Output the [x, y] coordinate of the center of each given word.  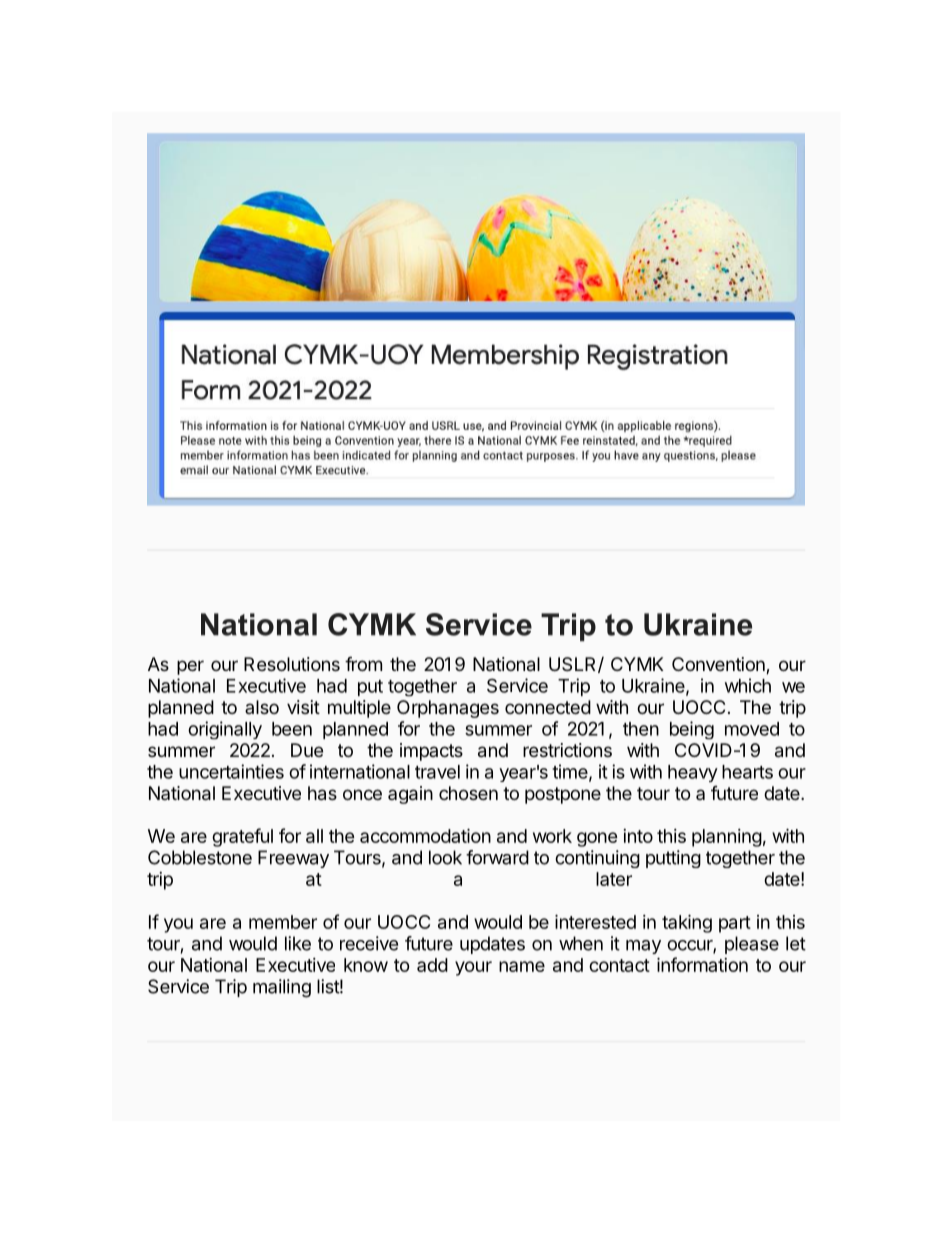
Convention [719, 665]
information [702, 964]
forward [497, 857]
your [473, 968]
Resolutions [292, 664]
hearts [747, 772]
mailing [282, 988]
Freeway [293, 859]
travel [437, 772]
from [363, 663]
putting [673, 859]
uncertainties [231, 771]
